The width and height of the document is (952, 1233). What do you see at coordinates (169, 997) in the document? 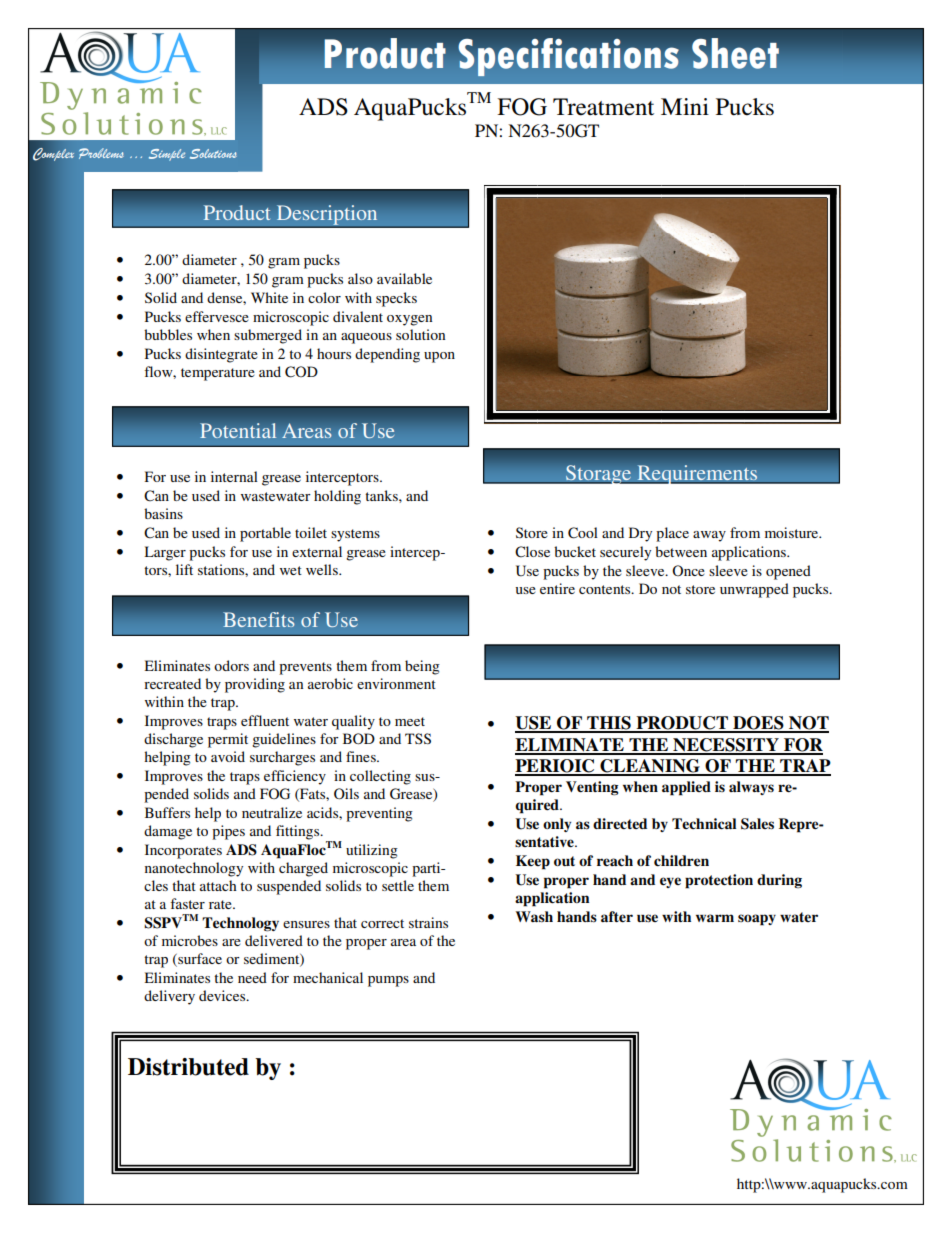
I see `delivery` at bounding box center [169, 997].
